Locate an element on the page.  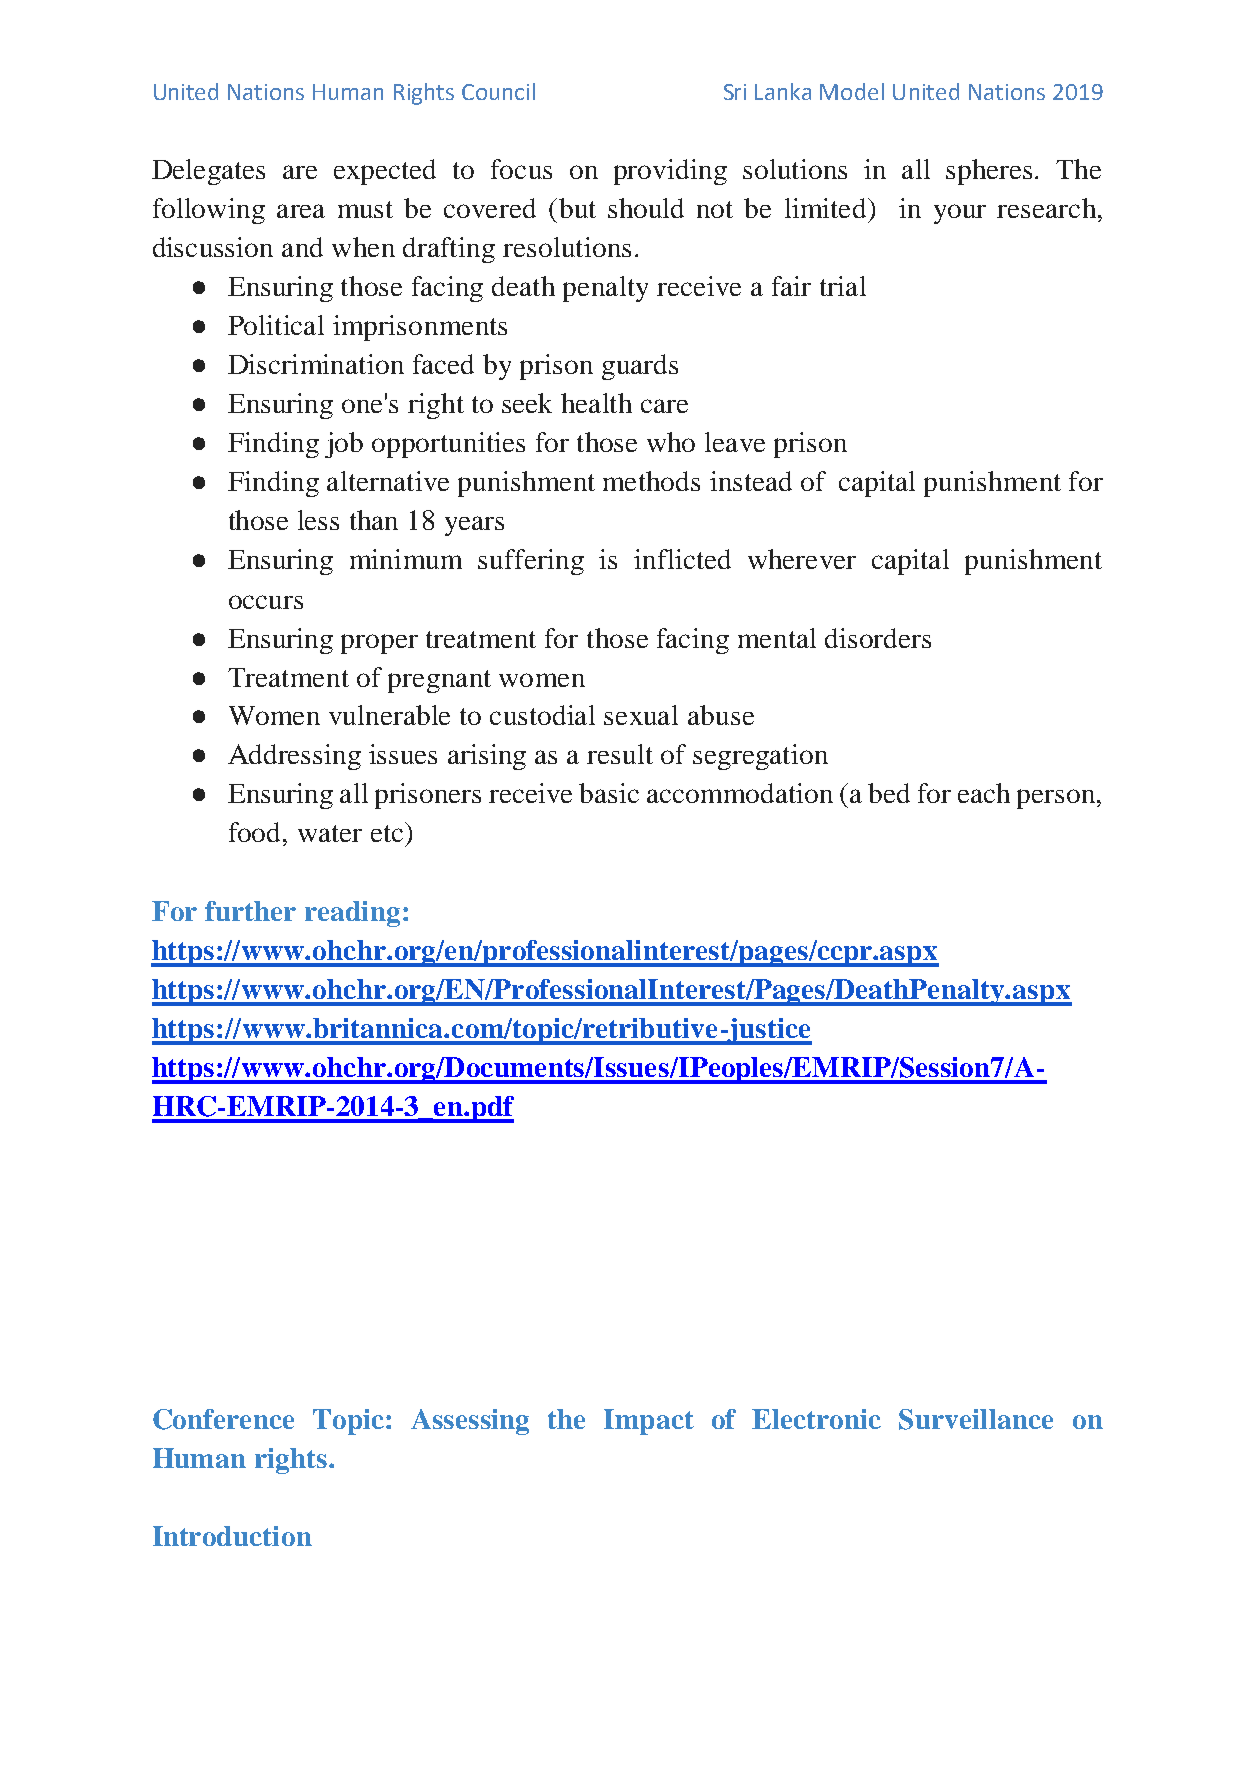
spheres is located at coordinates (989, 172).
